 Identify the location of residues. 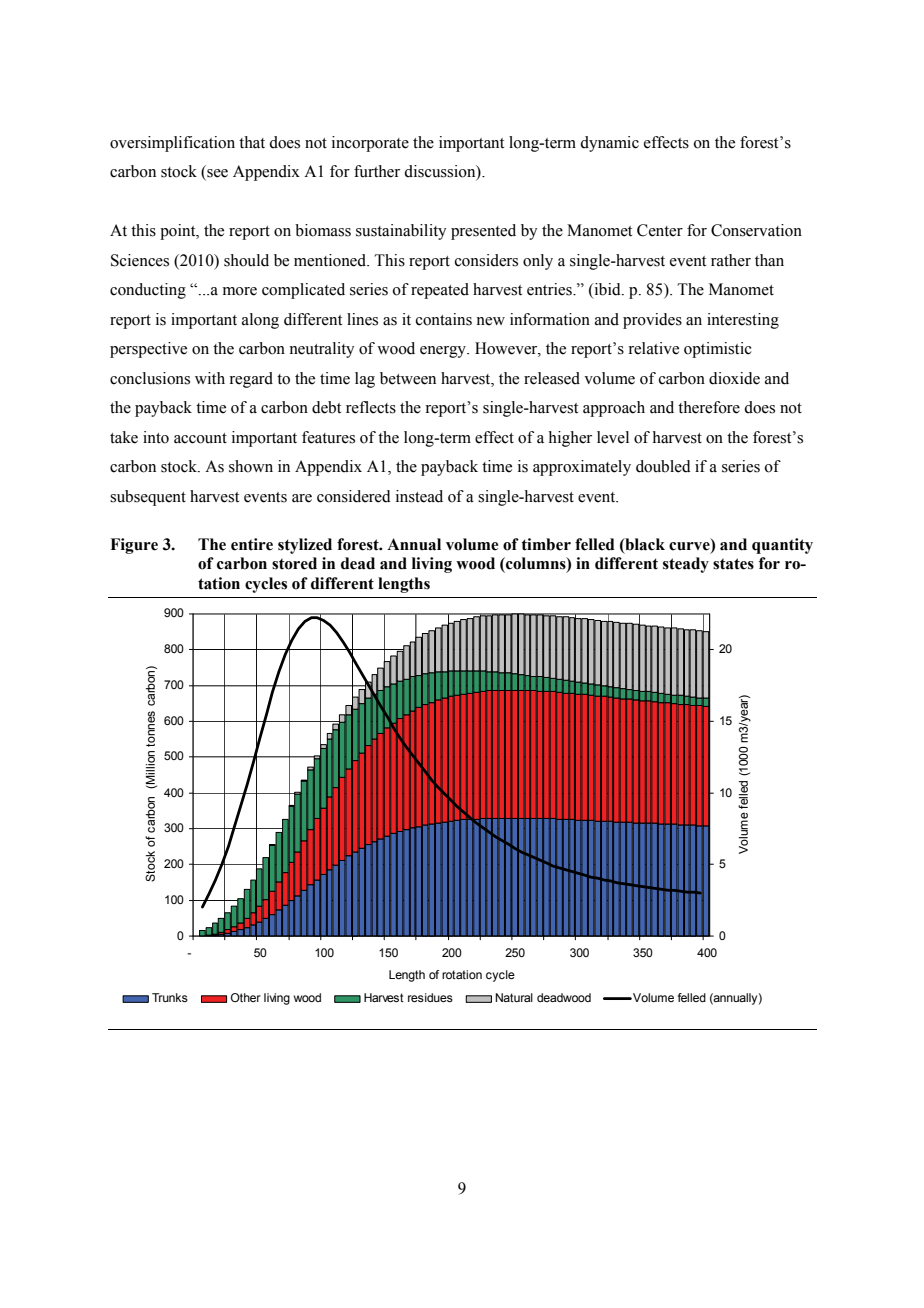
(430, 997).
